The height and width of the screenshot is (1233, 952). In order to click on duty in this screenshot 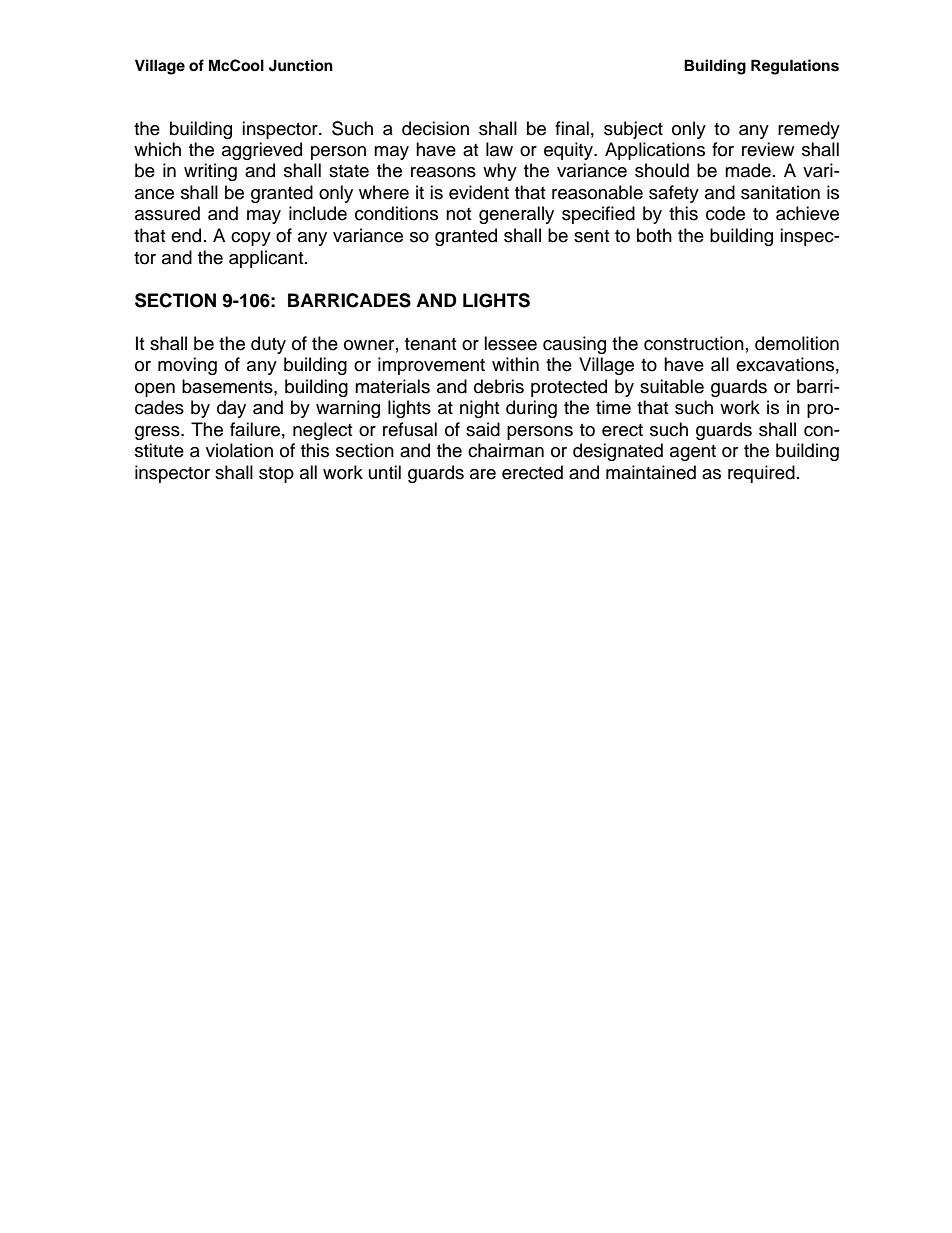, I will do `click(268, 345)`.
